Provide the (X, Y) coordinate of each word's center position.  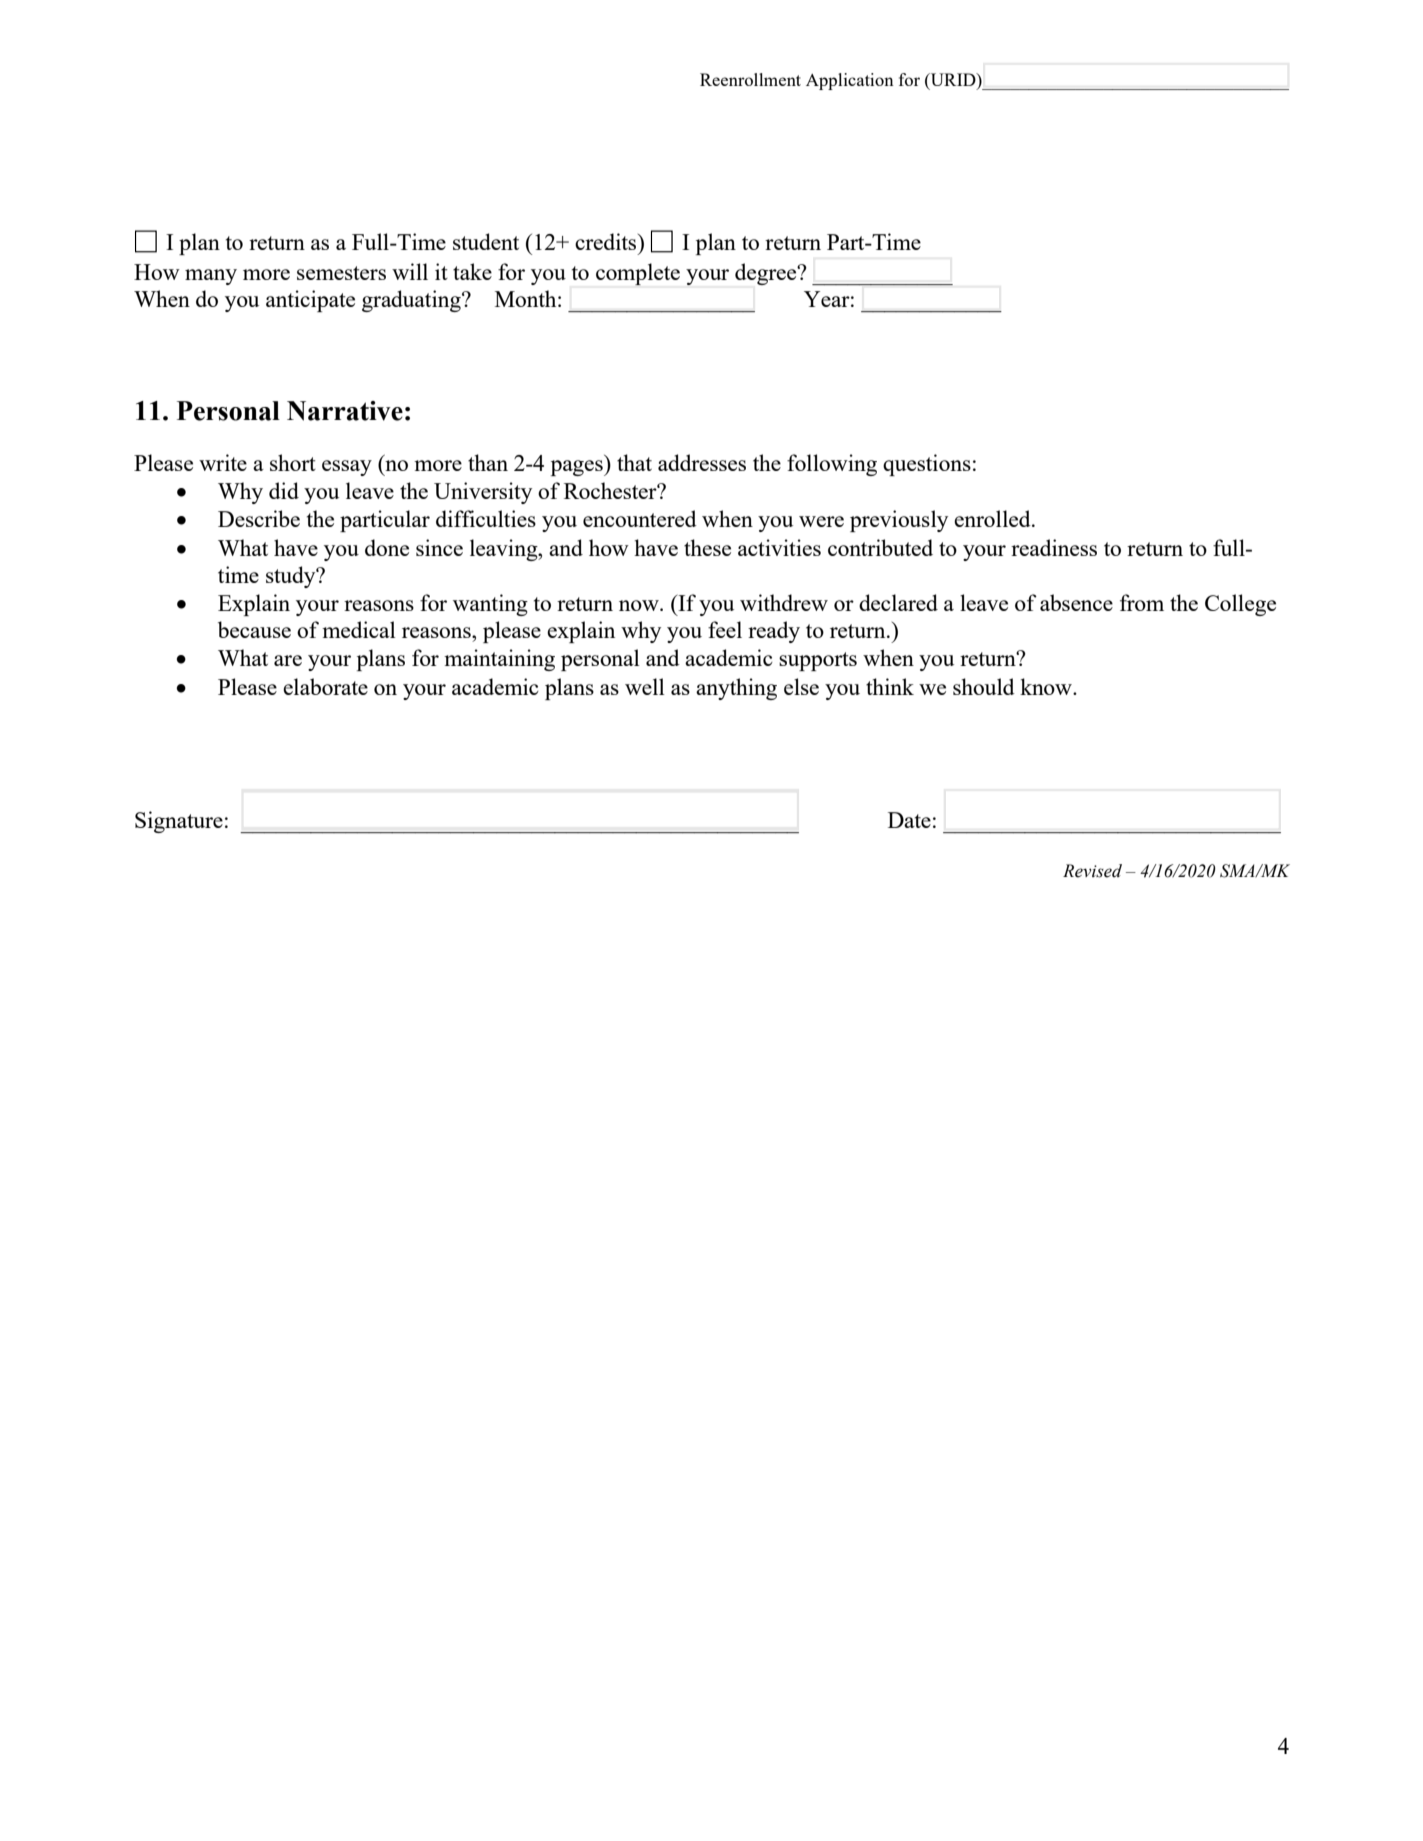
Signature (179, 822)
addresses (702, 462)
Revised (1092, 871)
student (486, 241)
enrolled (993, 518)
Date (909, 820)
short (293, 462)
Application (850, 81)
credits (607, 241)
